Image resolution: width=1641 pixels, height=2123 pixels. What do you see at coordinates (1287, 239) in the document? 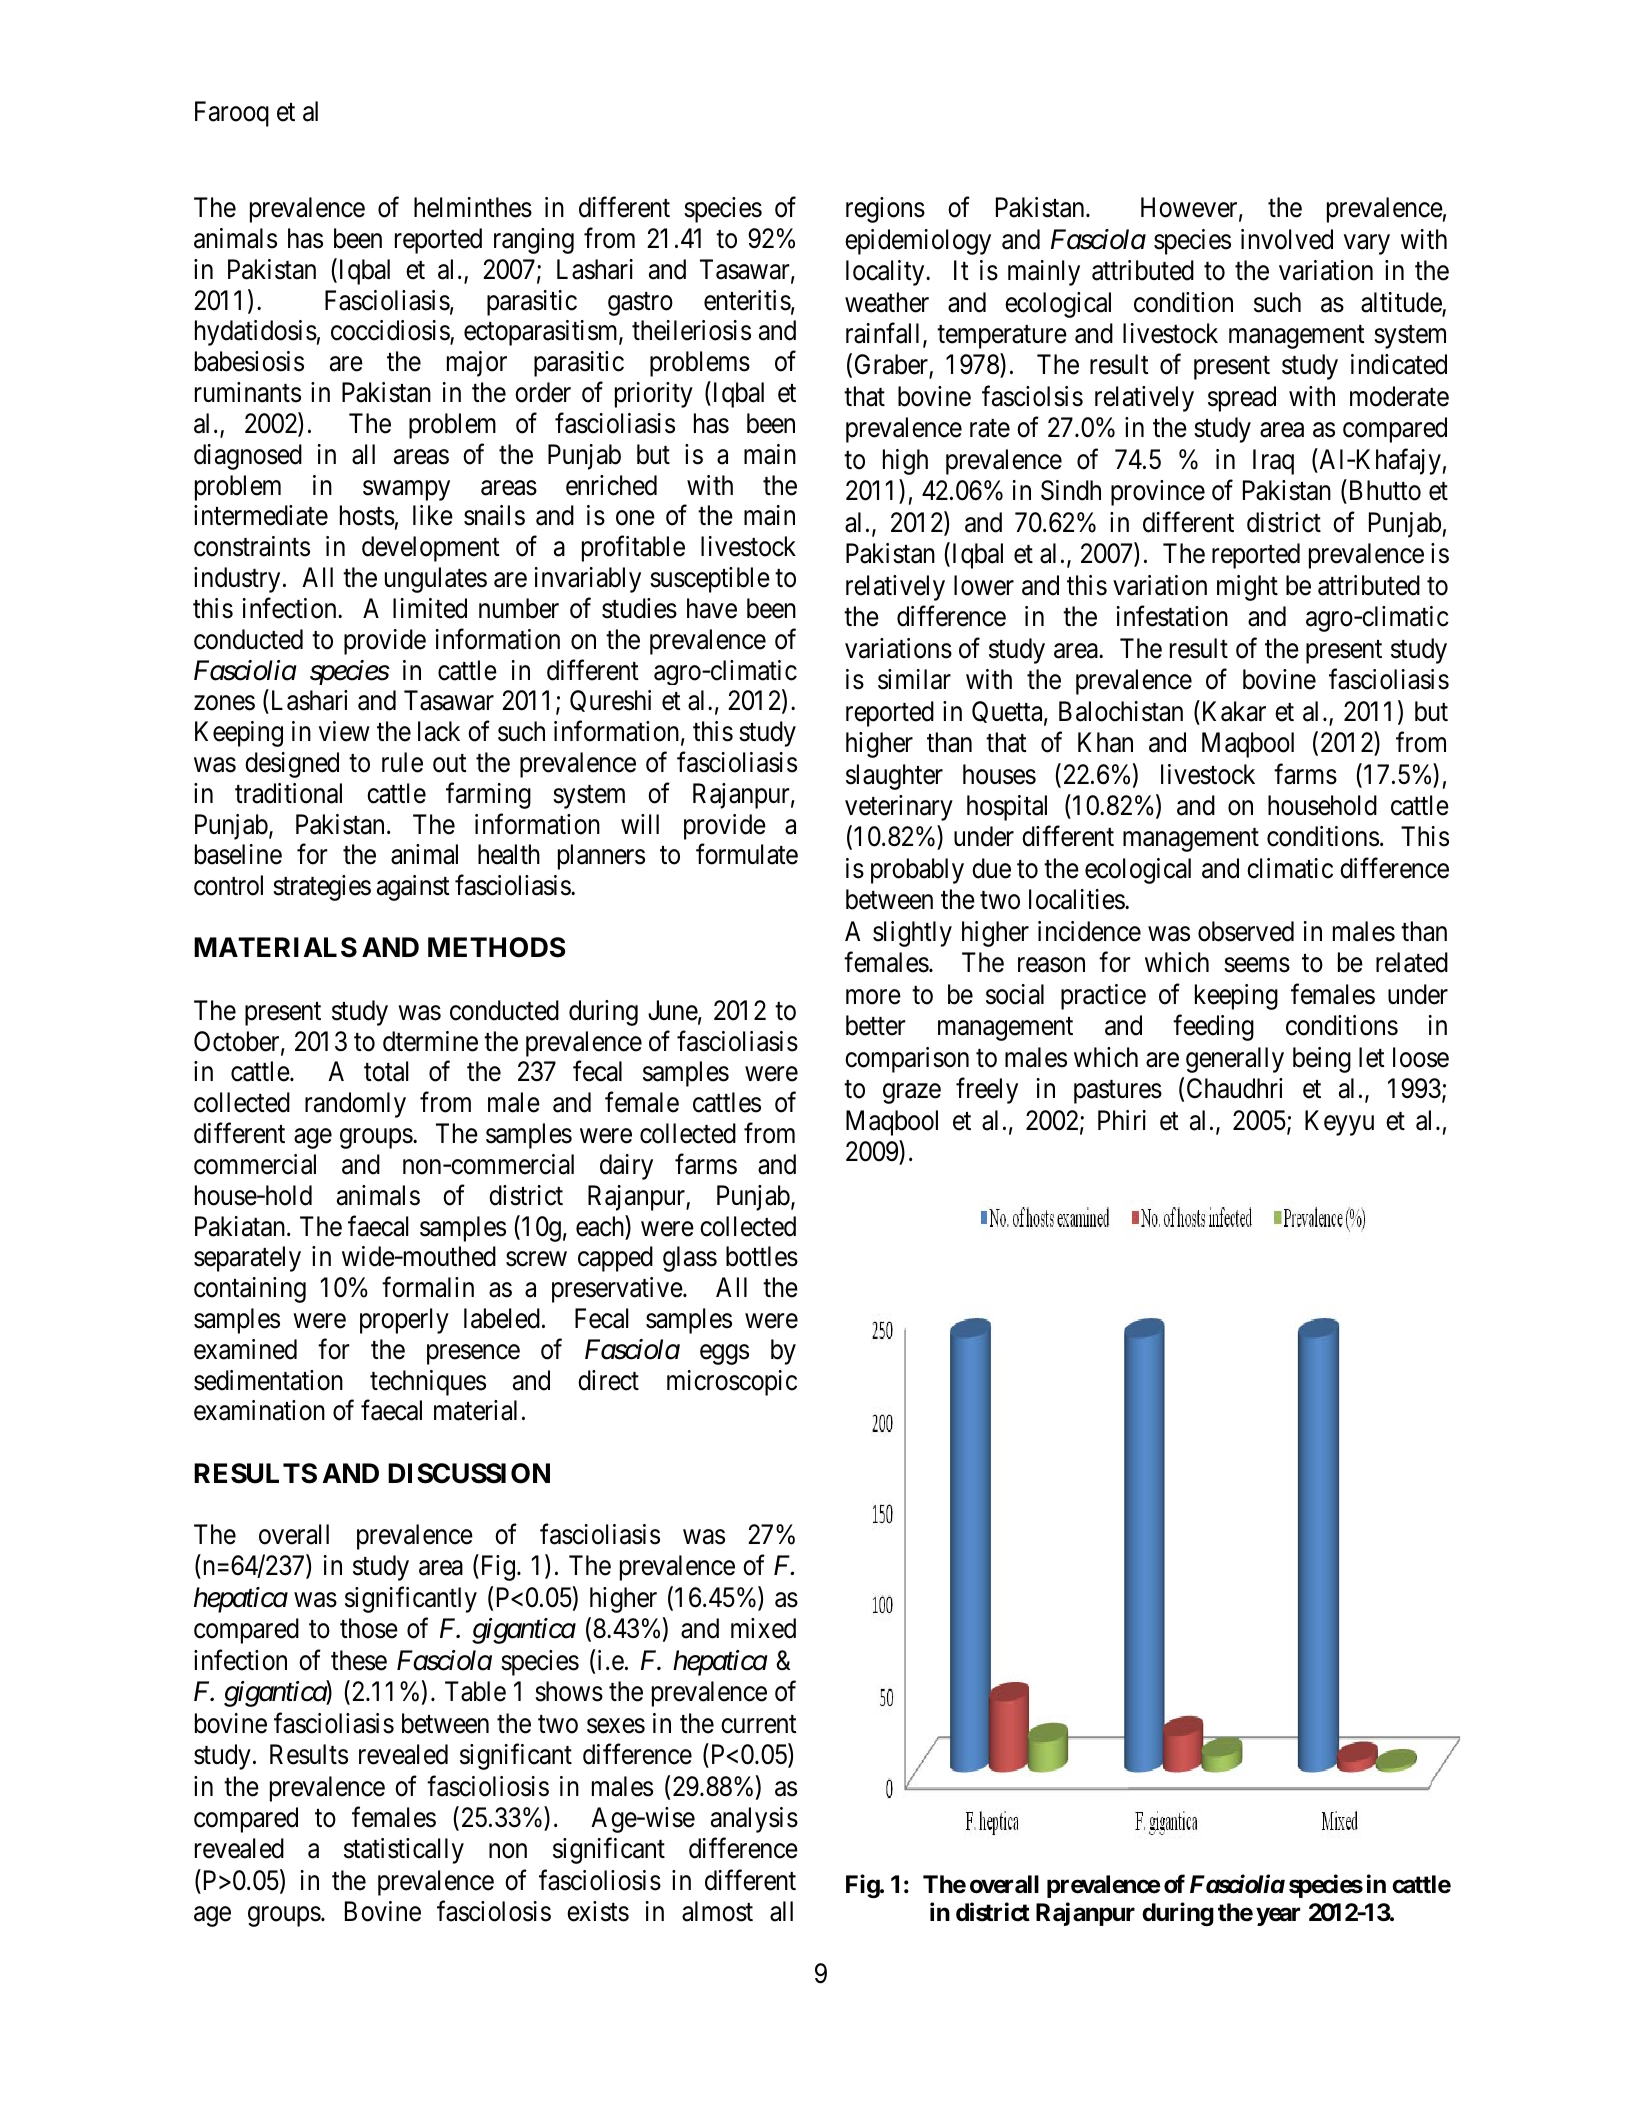
I see `involved` at bounding box center [1287, 239].
